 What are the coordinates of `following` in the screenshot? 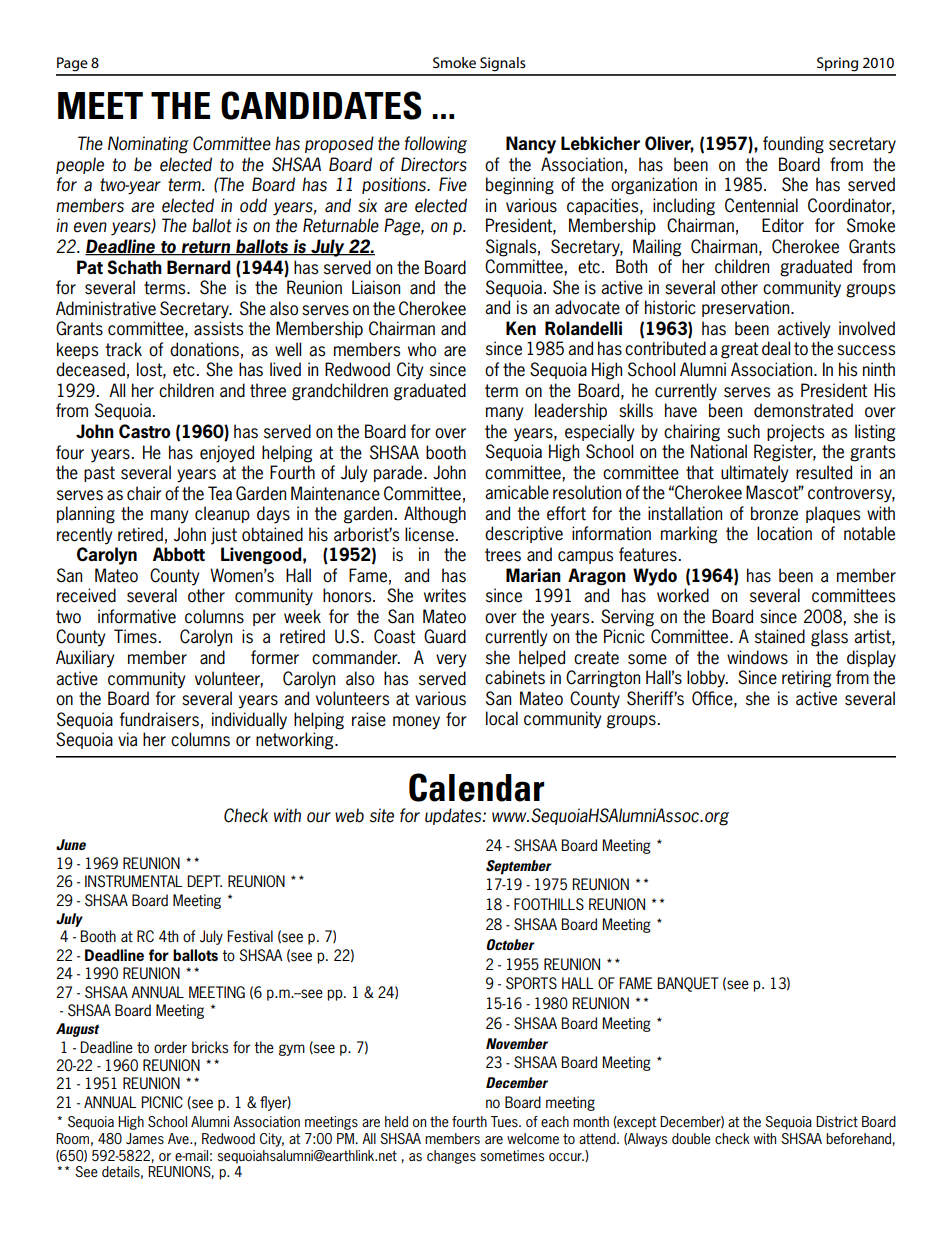 It's located at (436, 145).
